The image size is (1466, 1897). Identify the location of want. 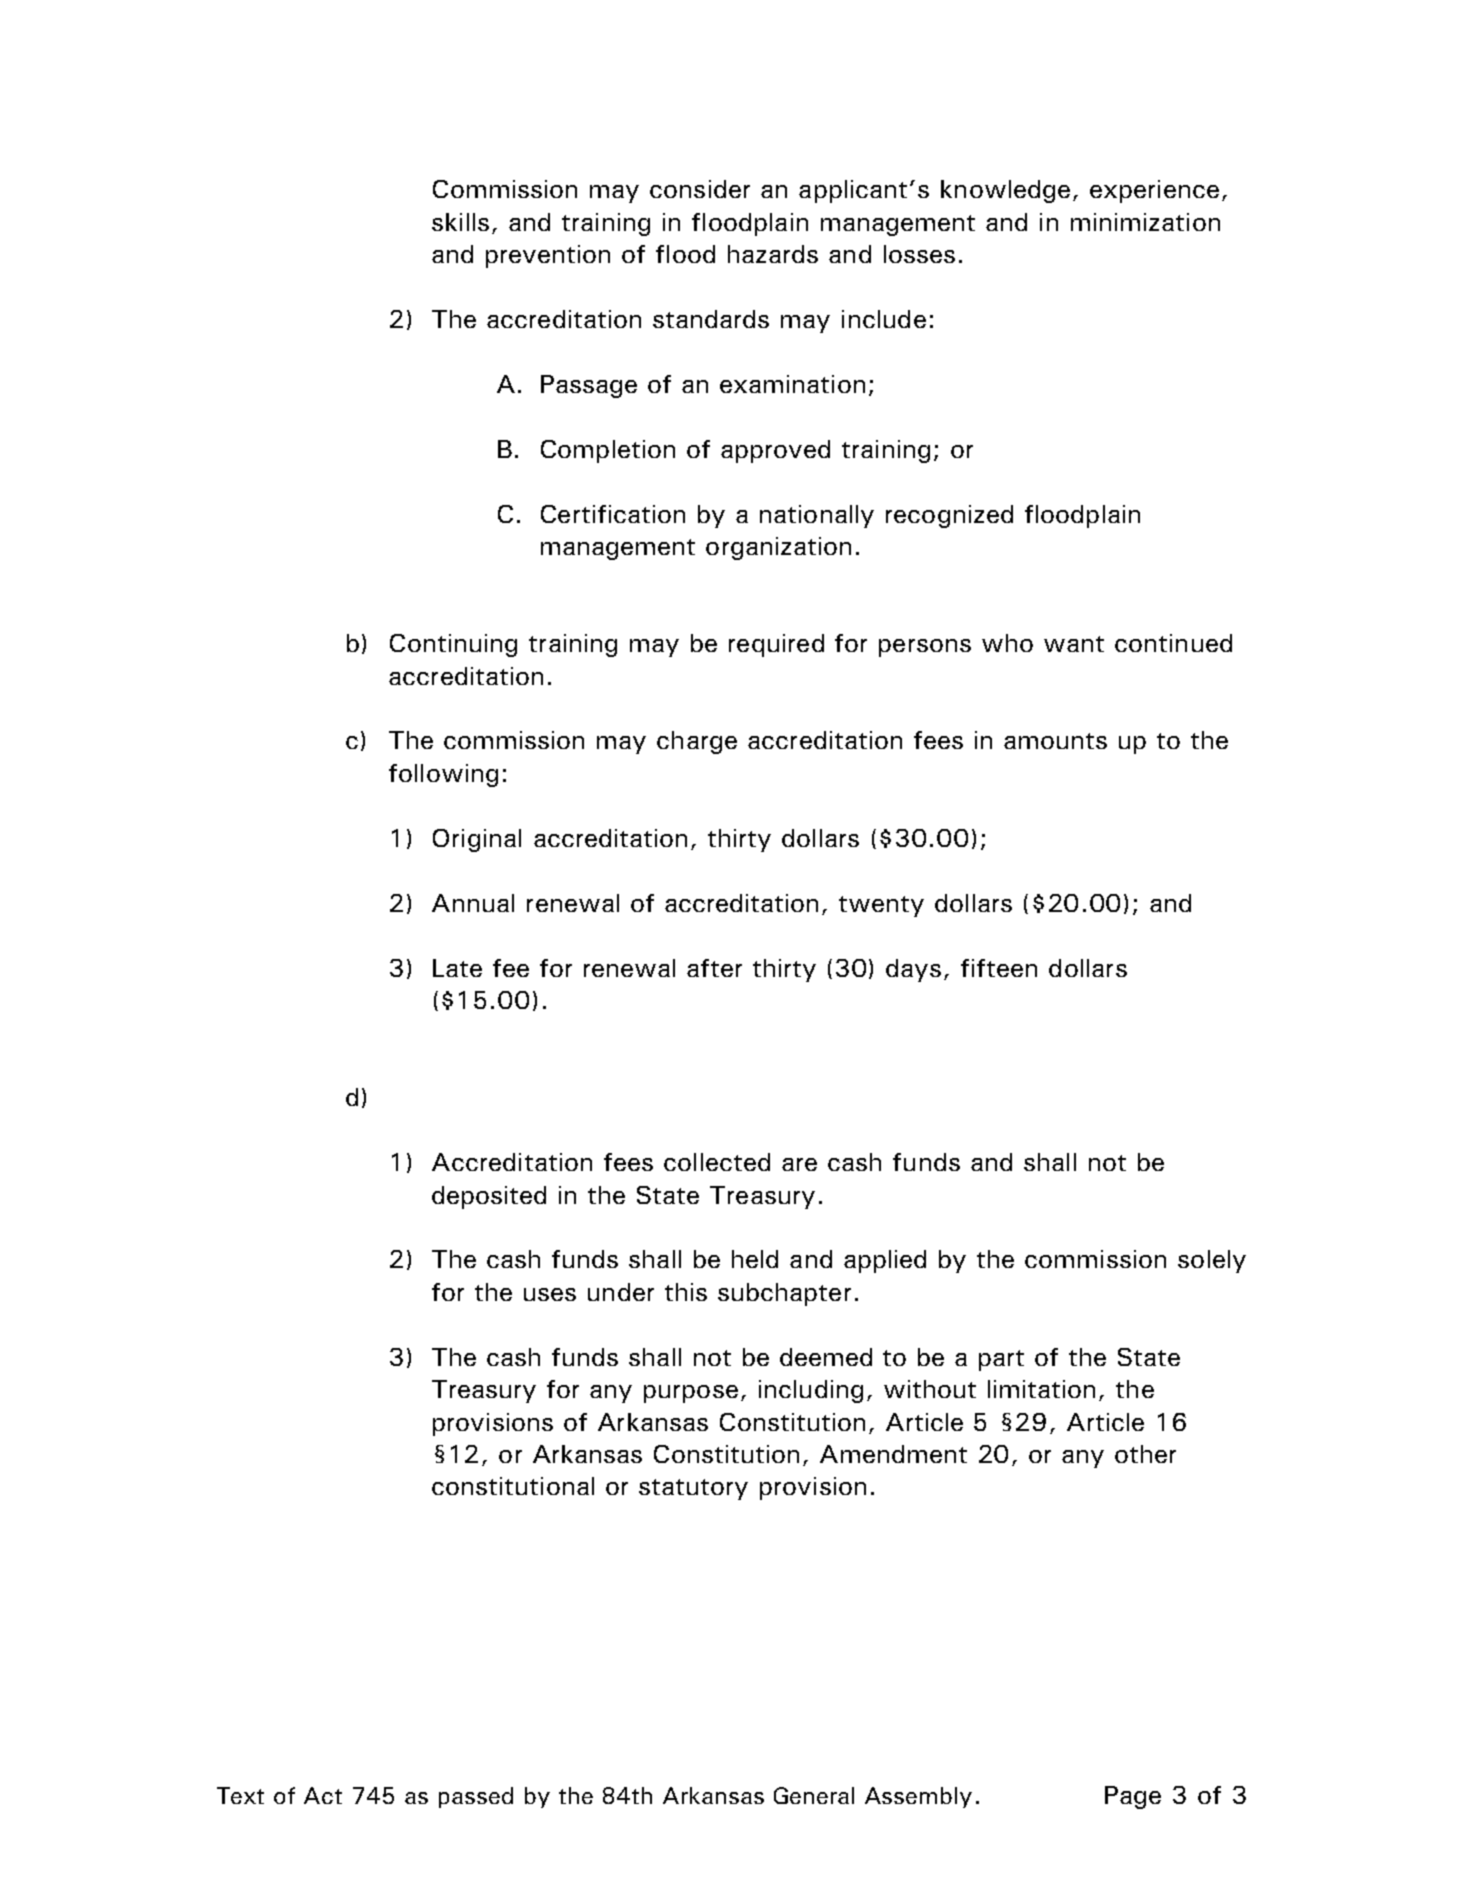
(1074, 644).
